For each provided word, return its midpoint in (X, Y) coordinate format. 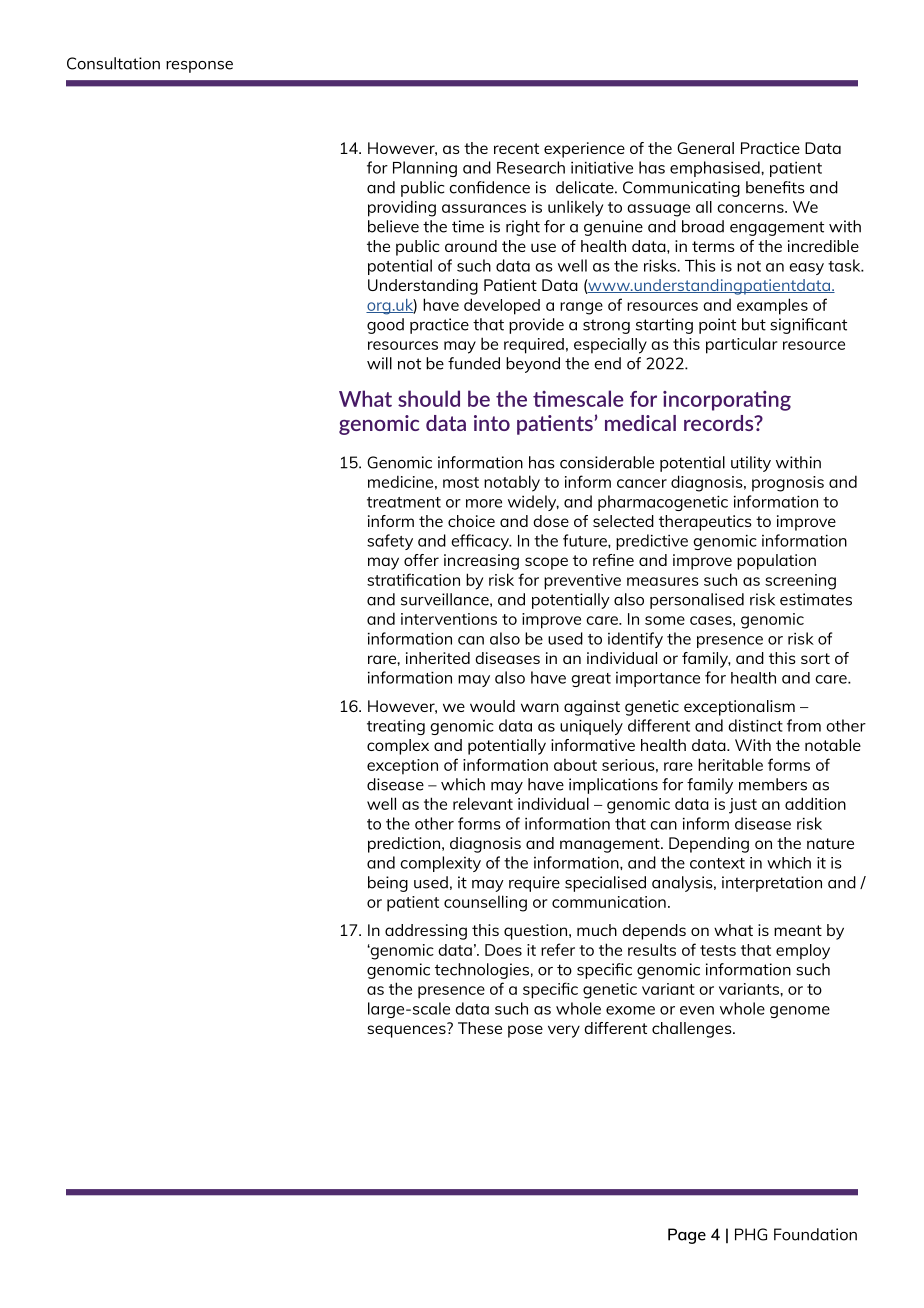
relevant (483, 803)
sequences (407, 1030)
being (388, 884)
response (199, 67)
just (743, 806)
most (461, 482)
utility (751, 464)
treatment (404, 502)
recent (516, 148)
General (705, 148)
